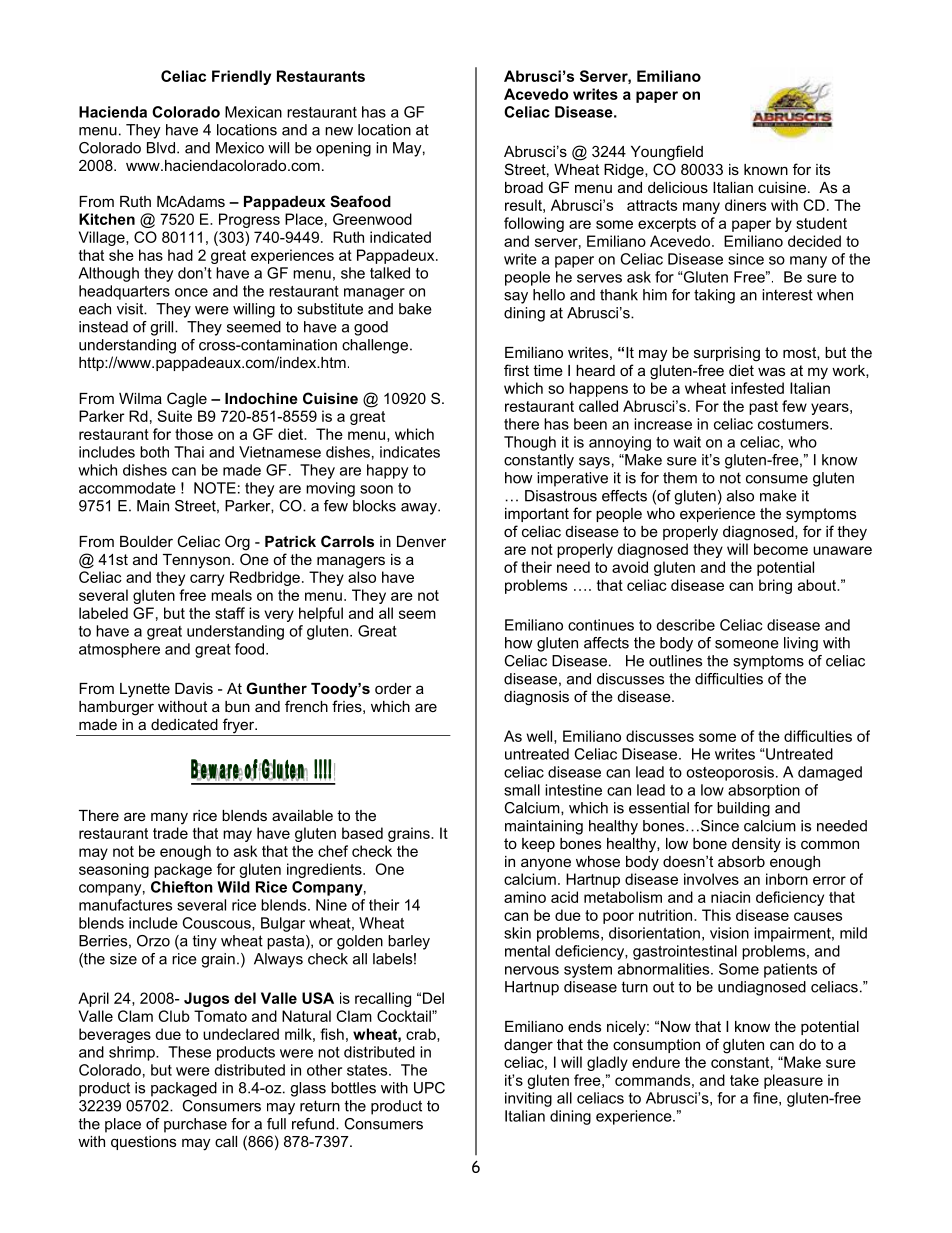 This page has width=952, height=1233. I want to click on UPC, so click(429, 1088).
